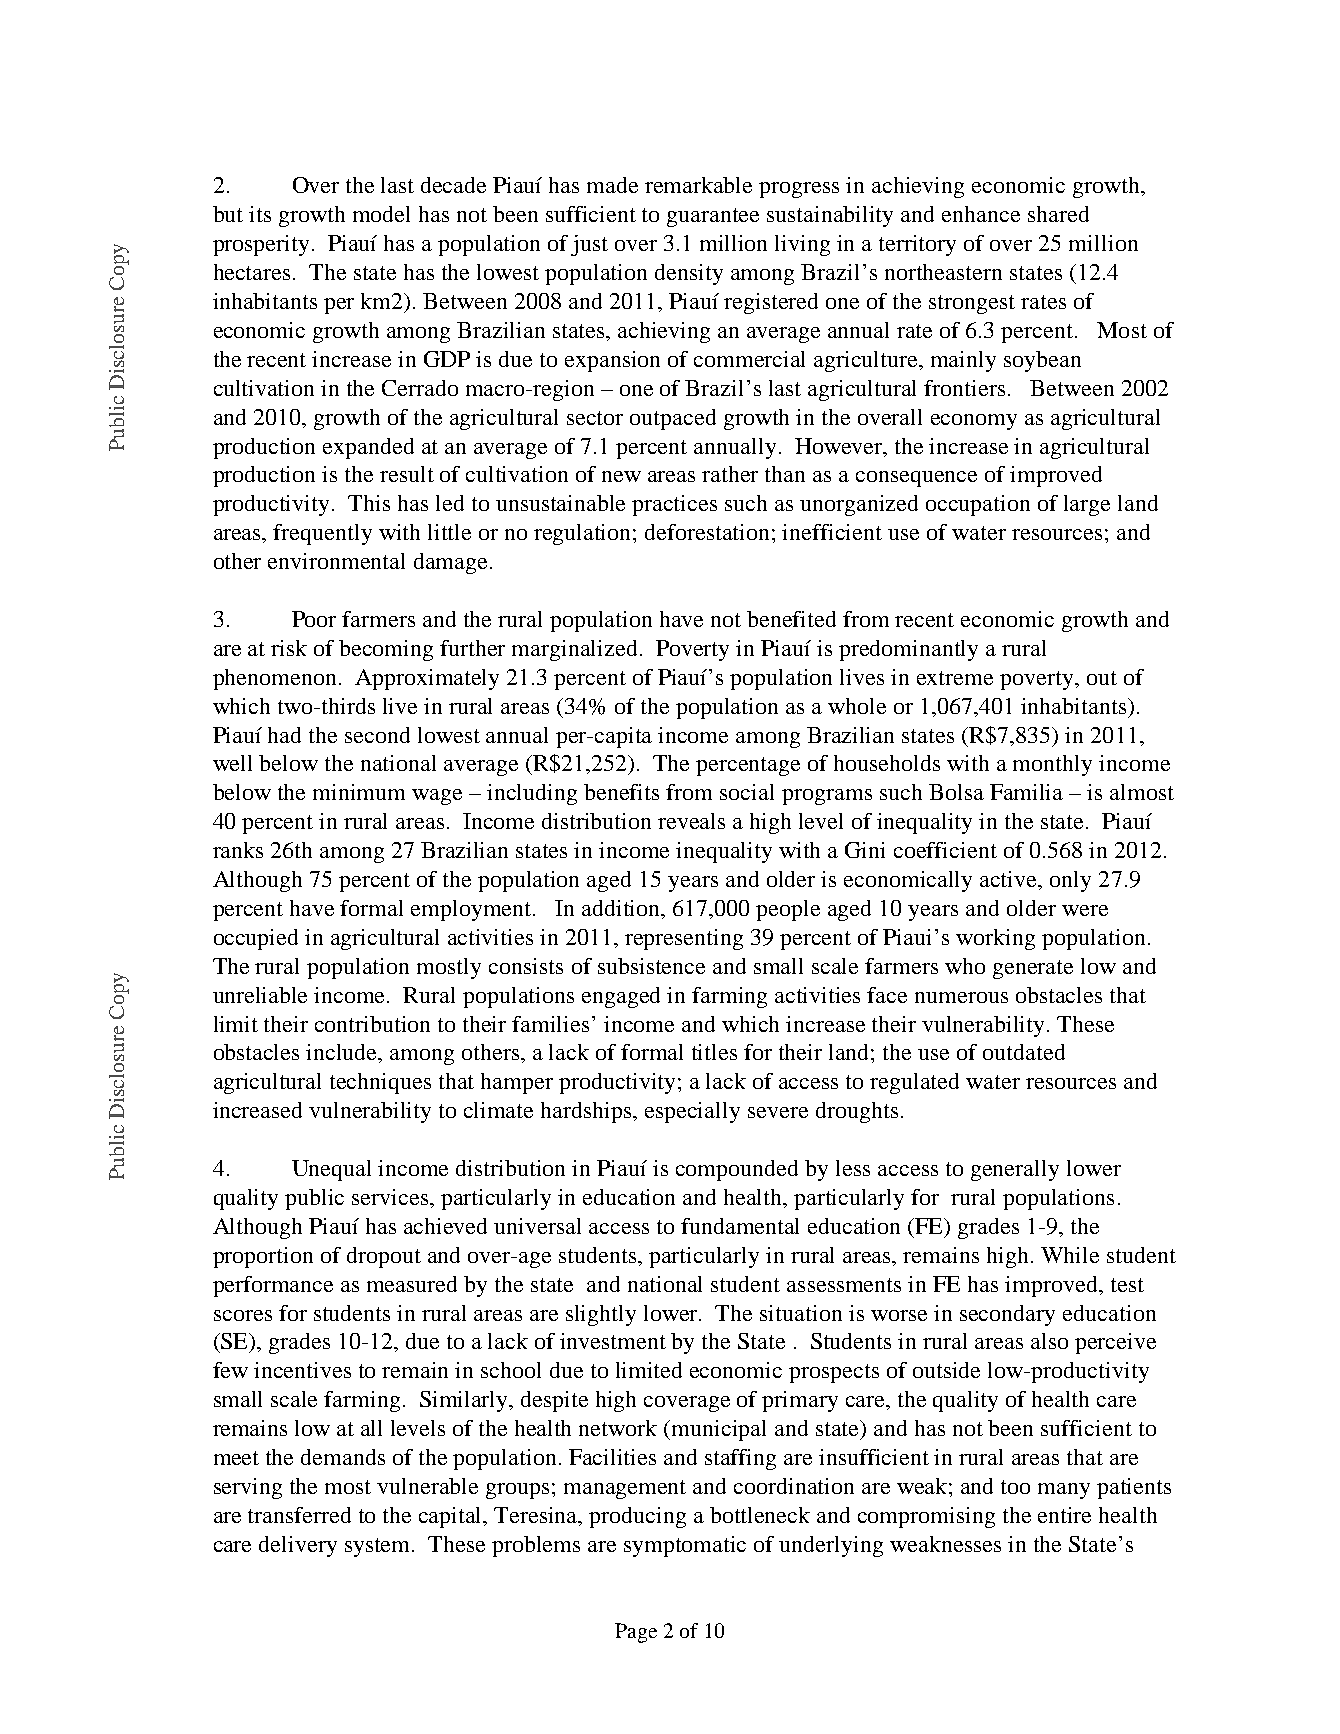  I want to click on marginalized, so click(574, 650).
